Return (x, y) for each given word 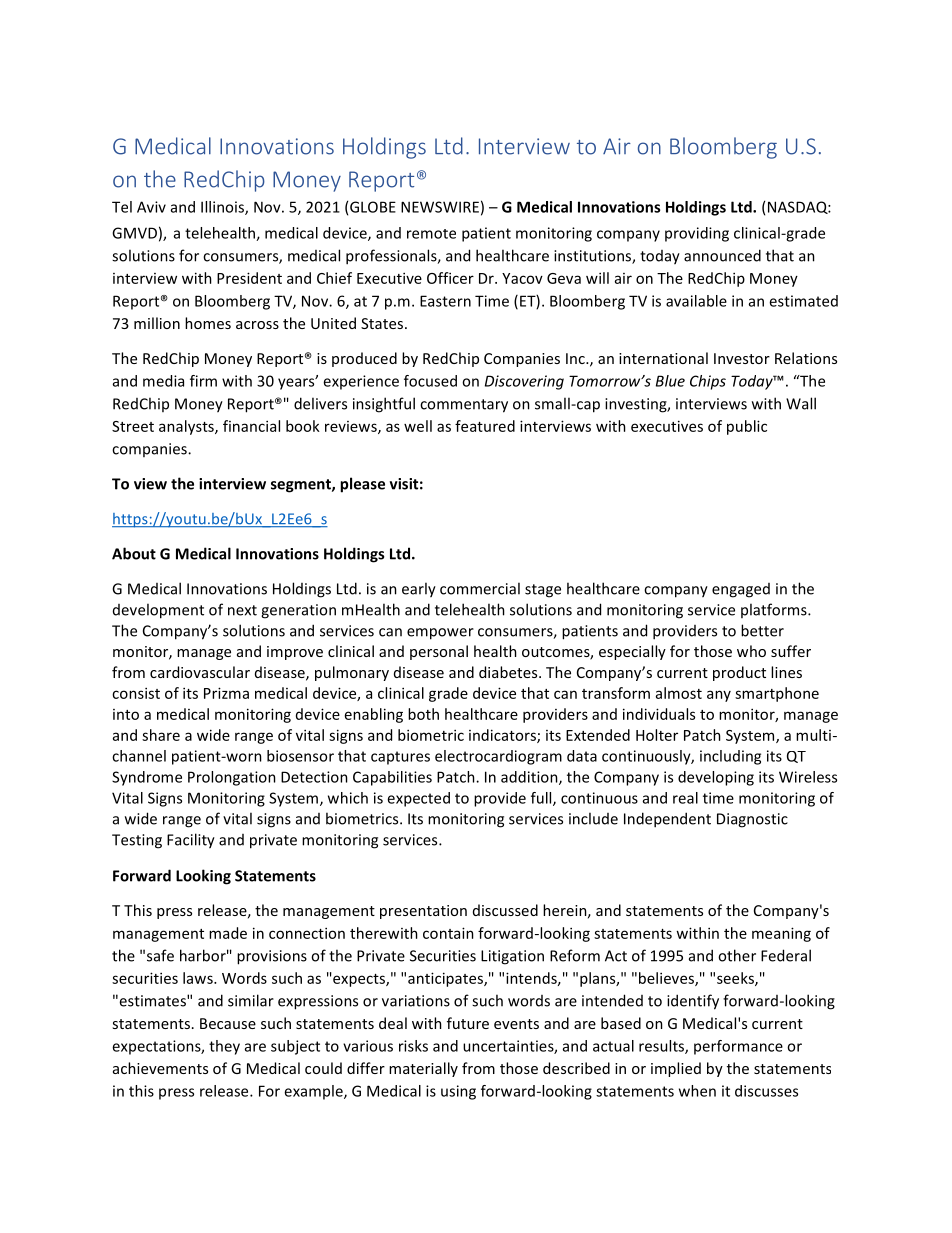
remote (431, 234)
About (134, 553)
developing (716, 778)
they (224, 1047)
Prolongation (232, 778)
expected (418, 799)
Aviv (151, 207)
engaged (741, 590)
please (362, 485)
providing (697, 234)
